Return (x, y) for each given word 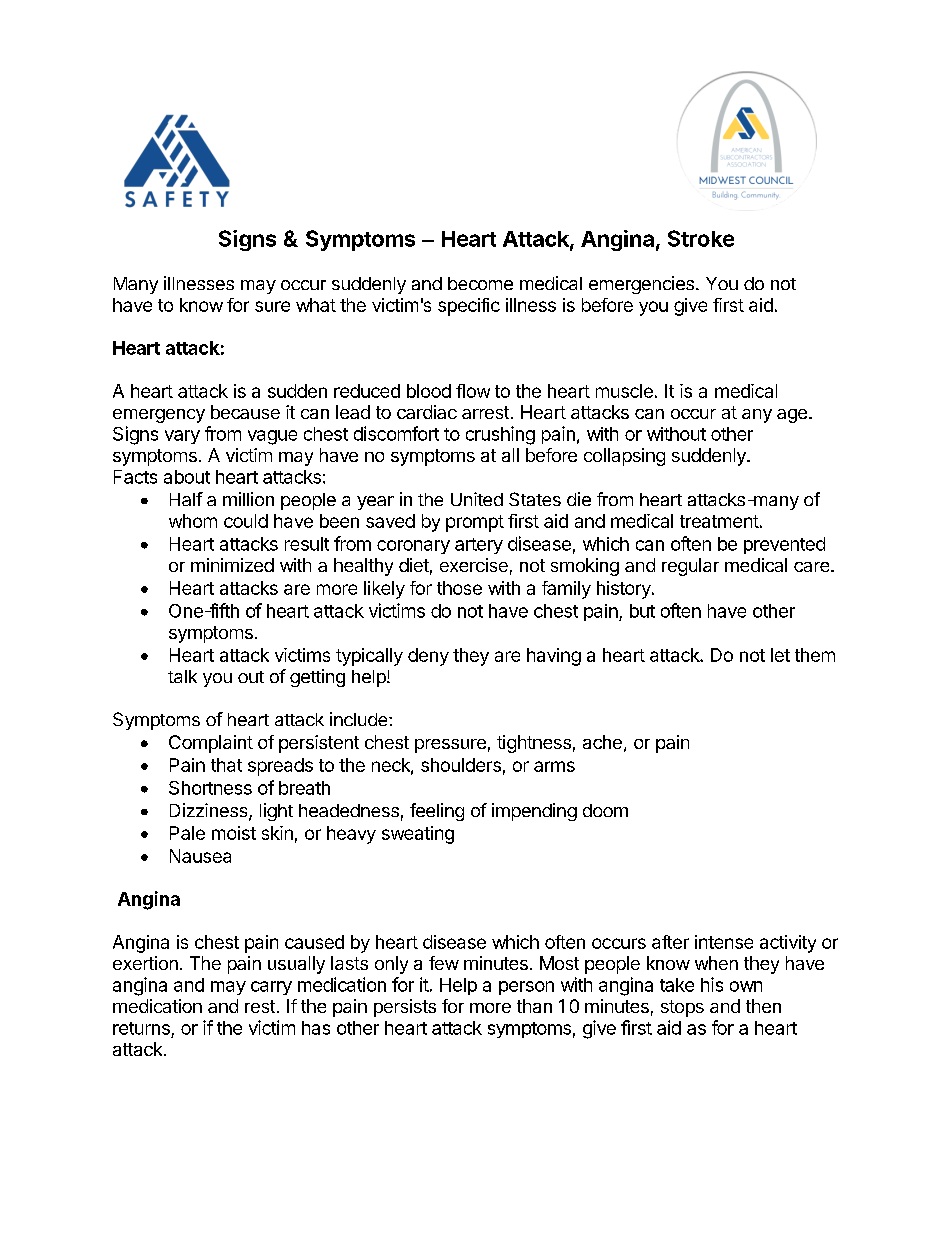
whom (193, 521)
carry (271, 988)
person (526, 988)
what (316, 305)
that (226, 765)
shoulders (461, 765)
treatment (719, 521)
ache (602, 742)
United (477, 499)
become (480, 283)
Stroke (701, 238)
